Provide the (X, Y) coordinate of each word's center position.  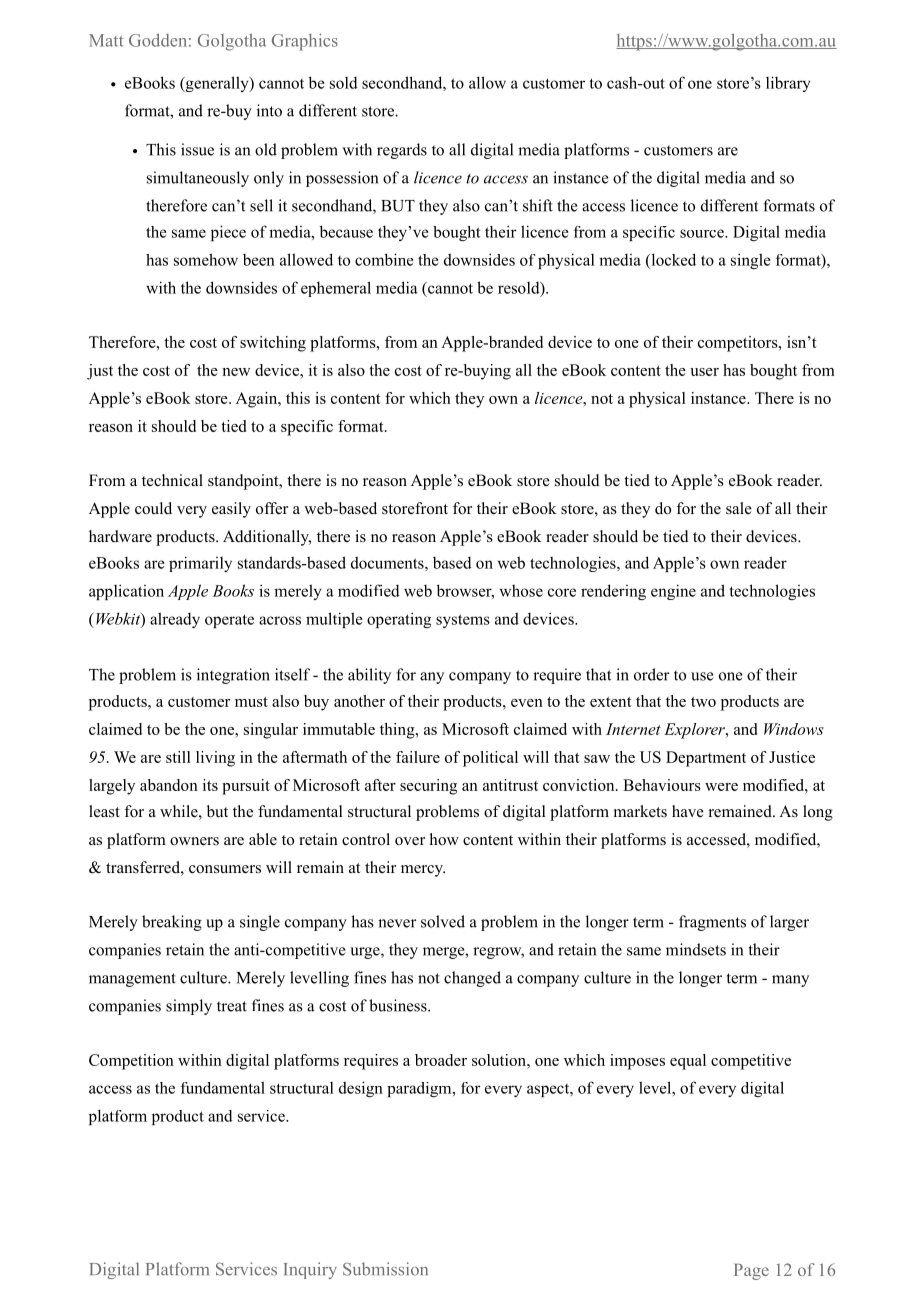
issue (197, 149)
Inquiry (310, 1270)
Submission (385, 1269)
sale (739, 508)
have (688, 811)
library (788, 84)
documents (388, 562)
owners (194, 841)
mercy (423, 871)
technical (172, 480)
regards (402, 151)
